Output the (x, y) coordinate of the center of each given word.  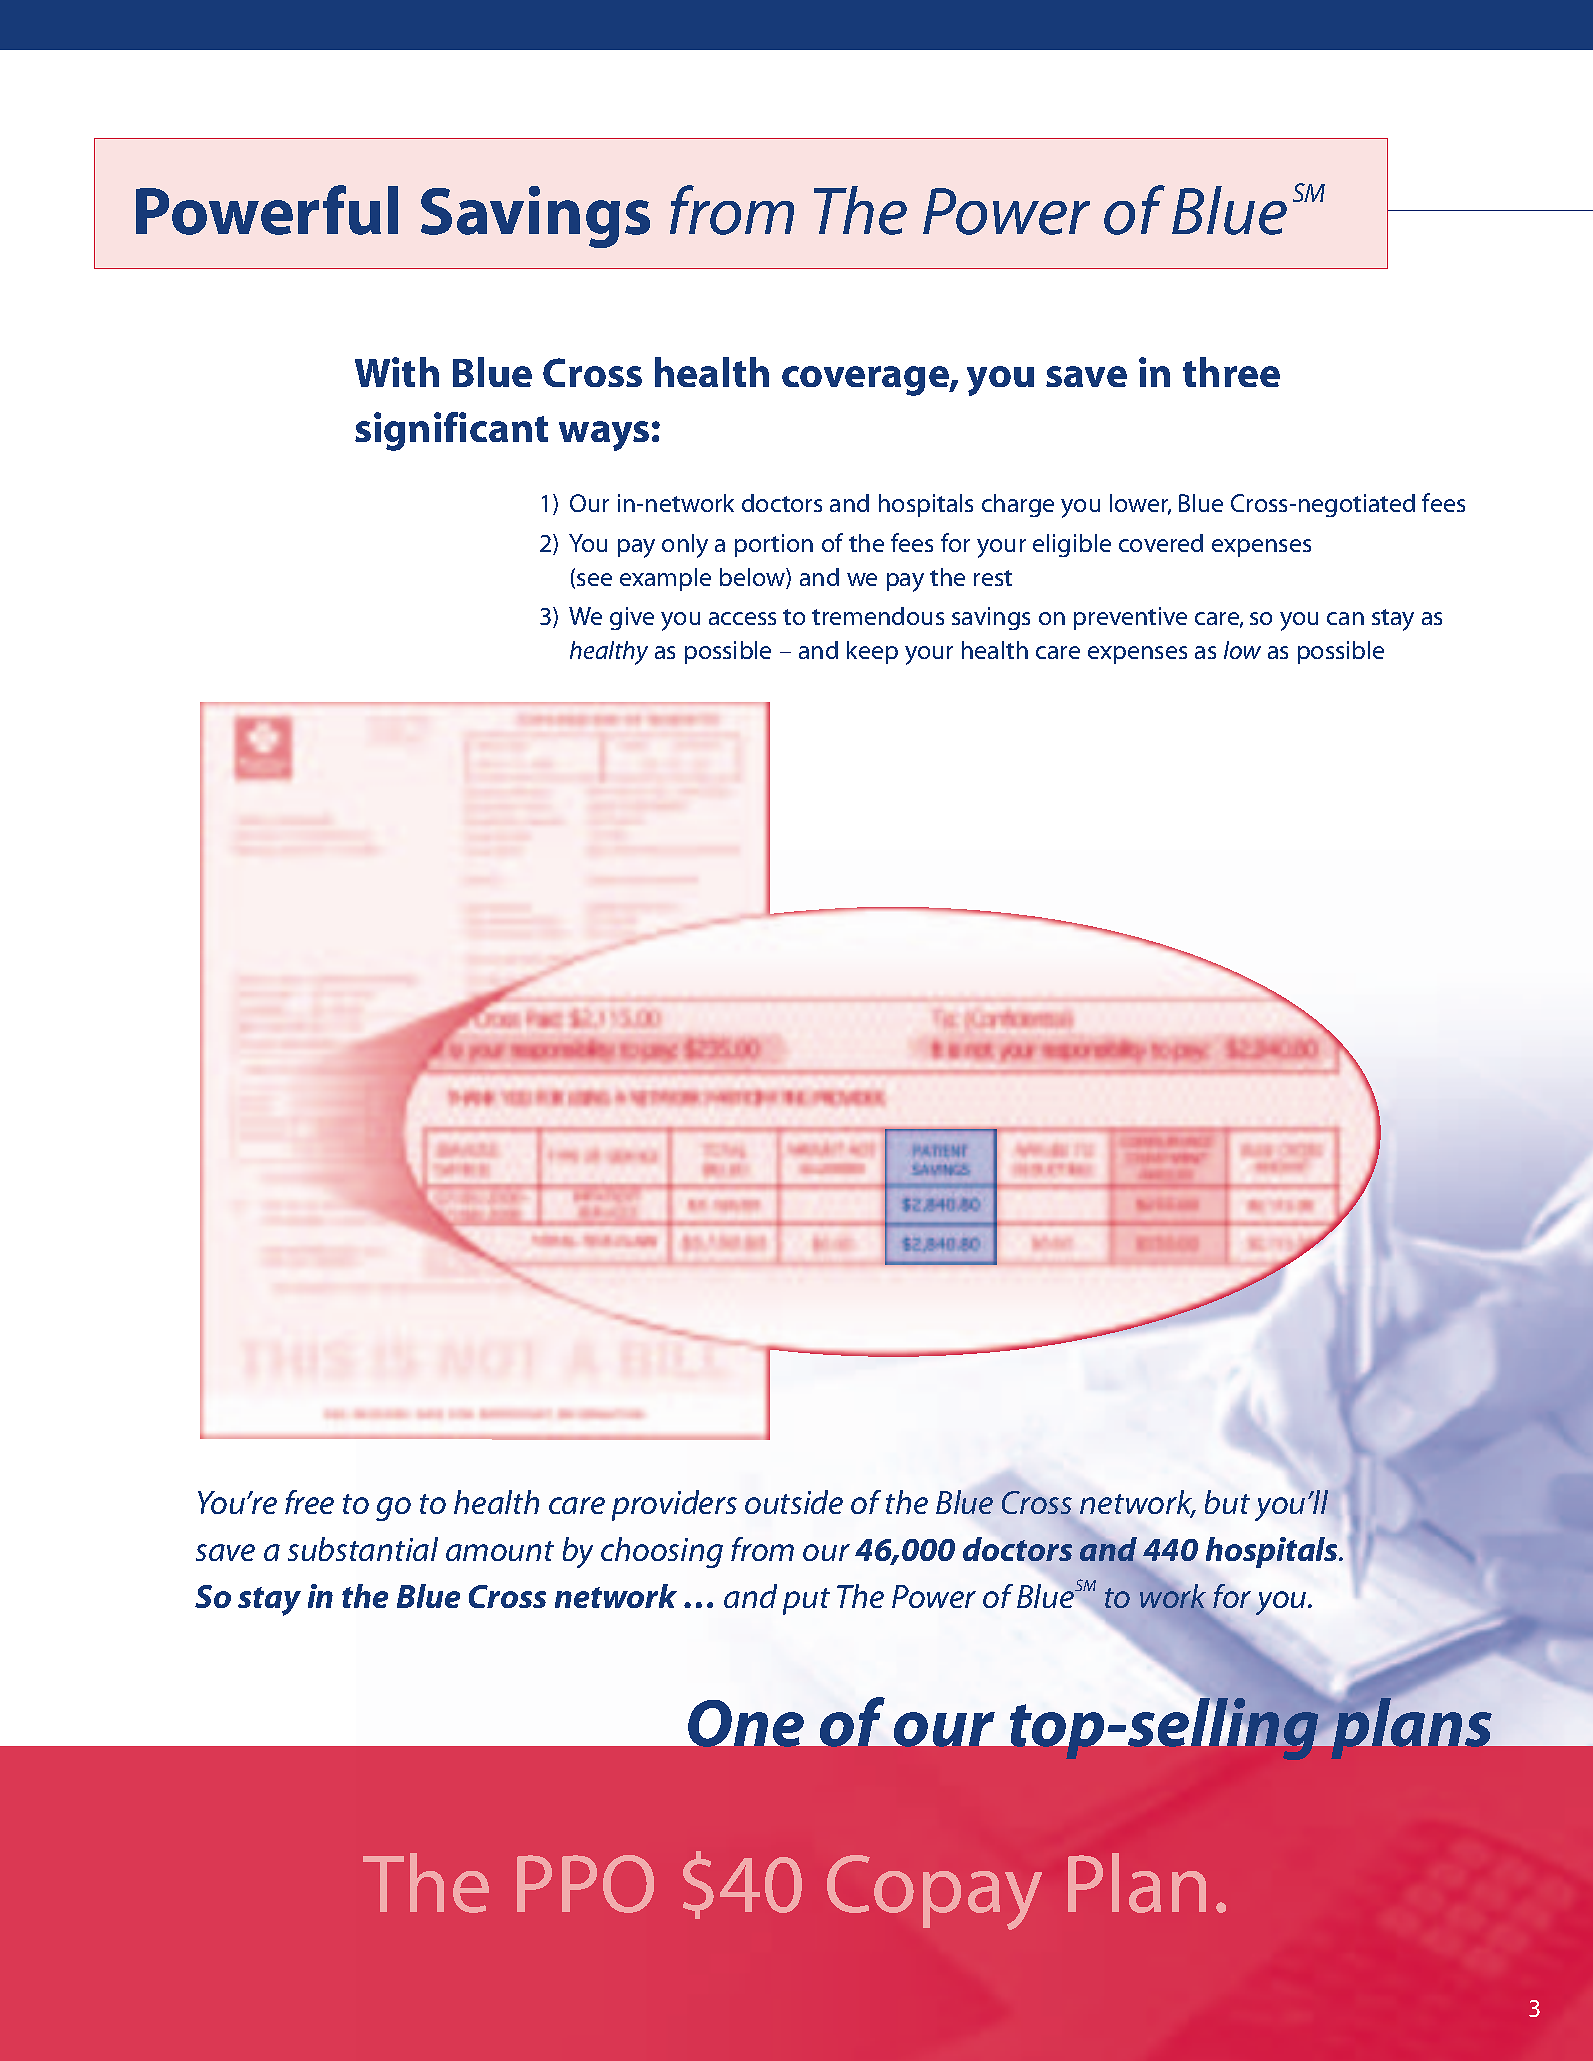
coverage (866, 381)
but (1227, 1502)
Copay (934, 1892)
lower (1140, 504)
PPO (585, 1884)
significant (451, 431)
